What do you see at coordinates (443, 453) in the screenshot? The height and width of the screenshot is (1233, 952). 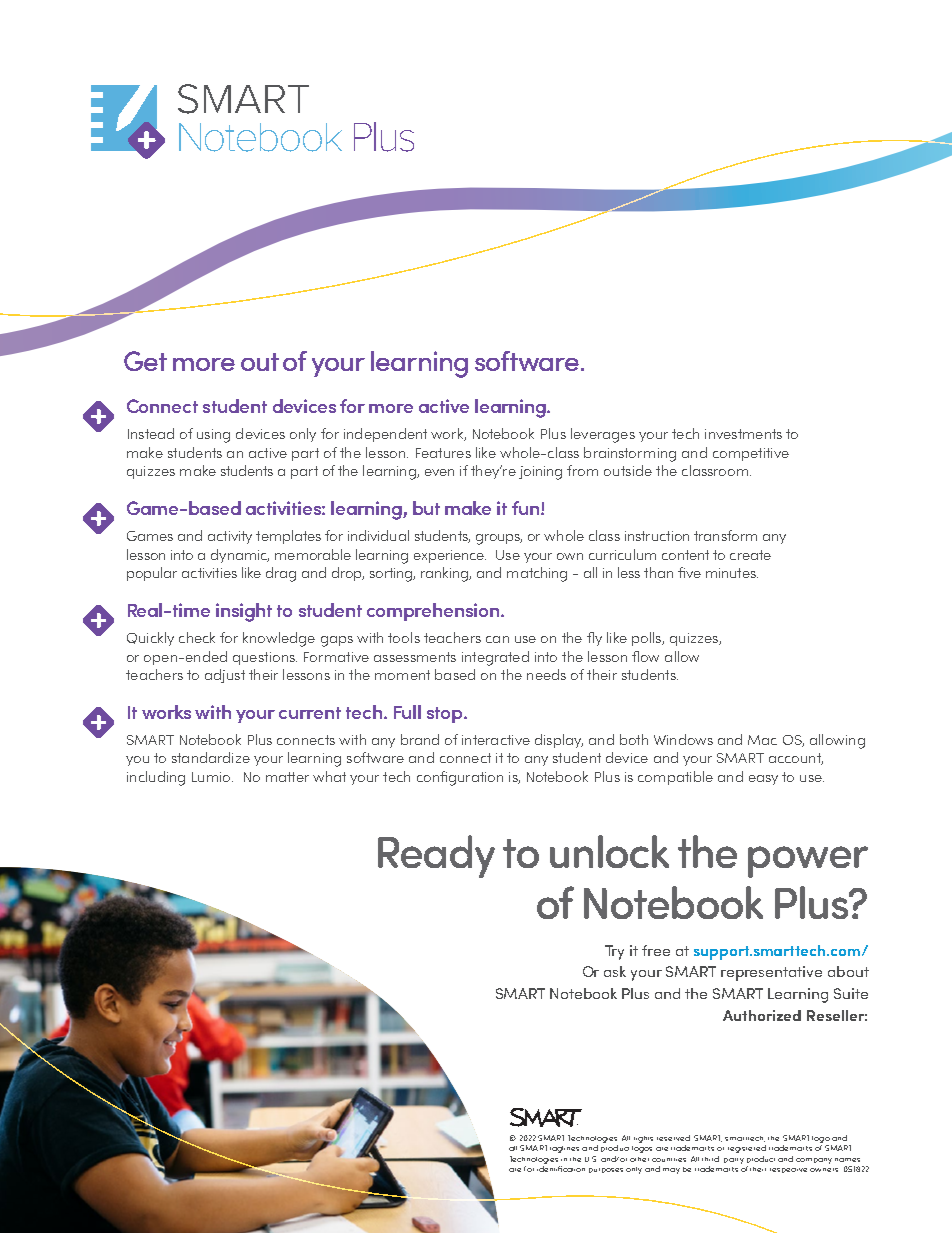 I see `Features` at bounding box center [443, 453].
